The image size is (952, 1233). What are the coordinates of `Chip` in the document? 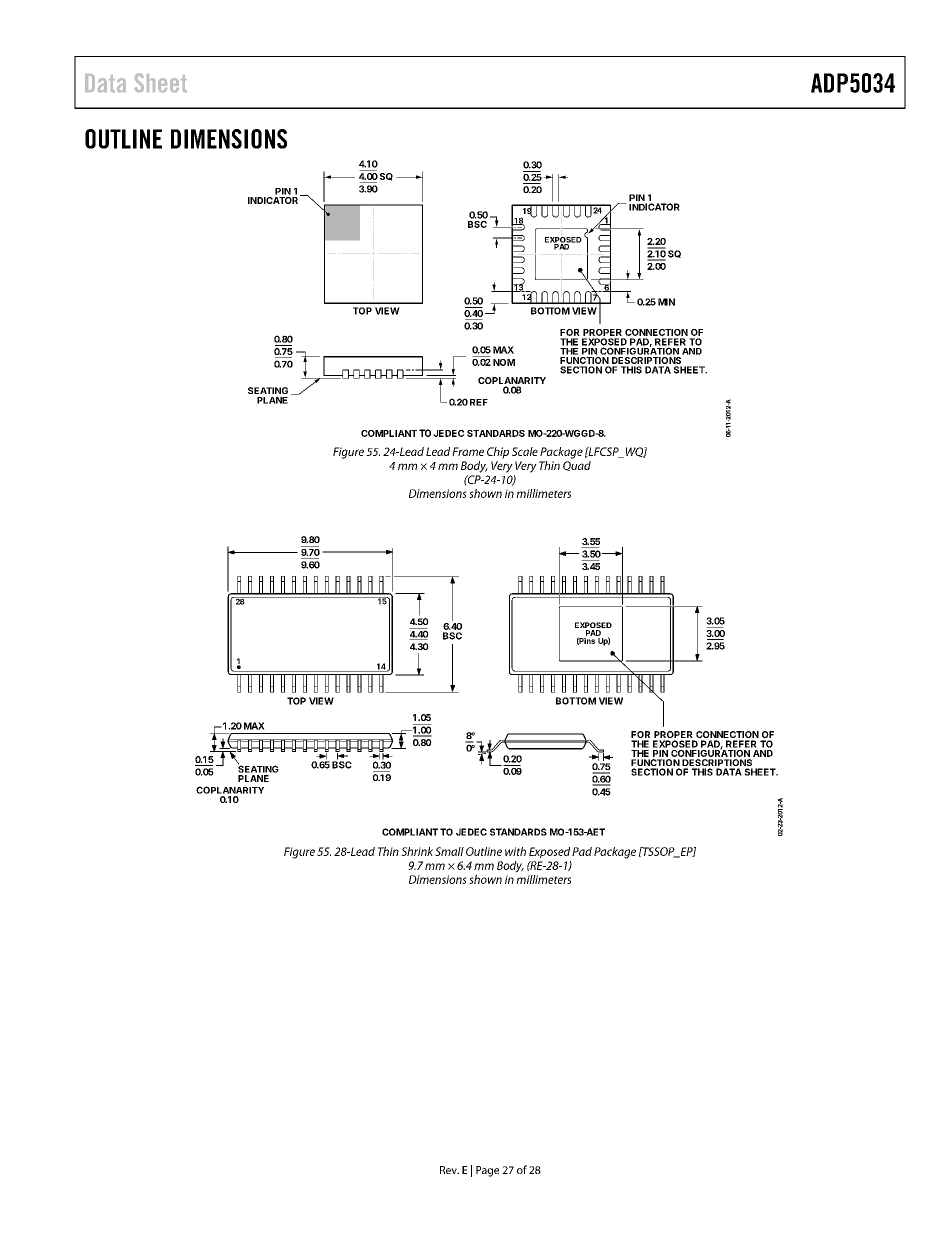 It's located at (498, 453).
